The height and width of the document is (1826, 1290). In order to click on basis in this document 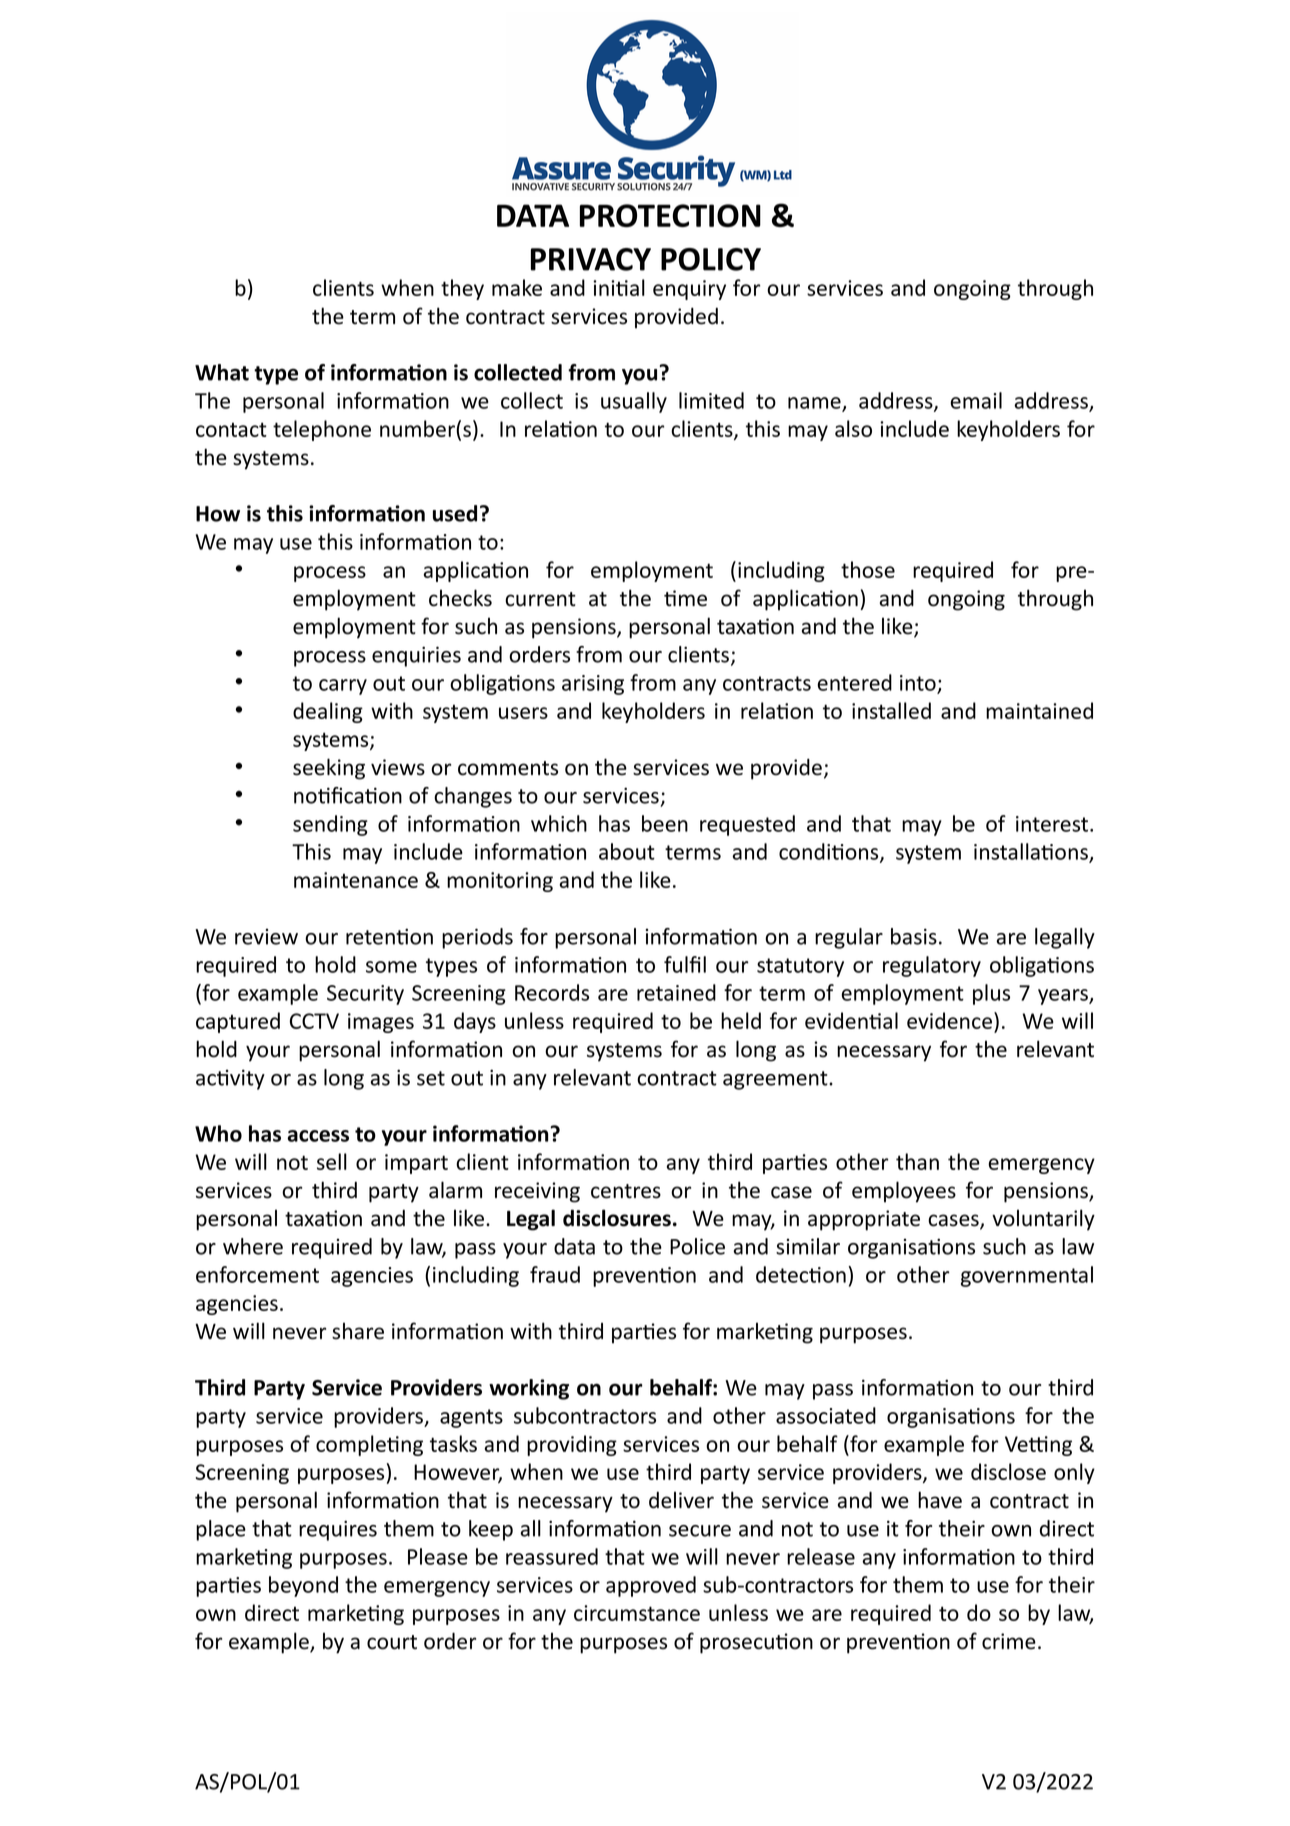, I will do `click(914, 936)`.
